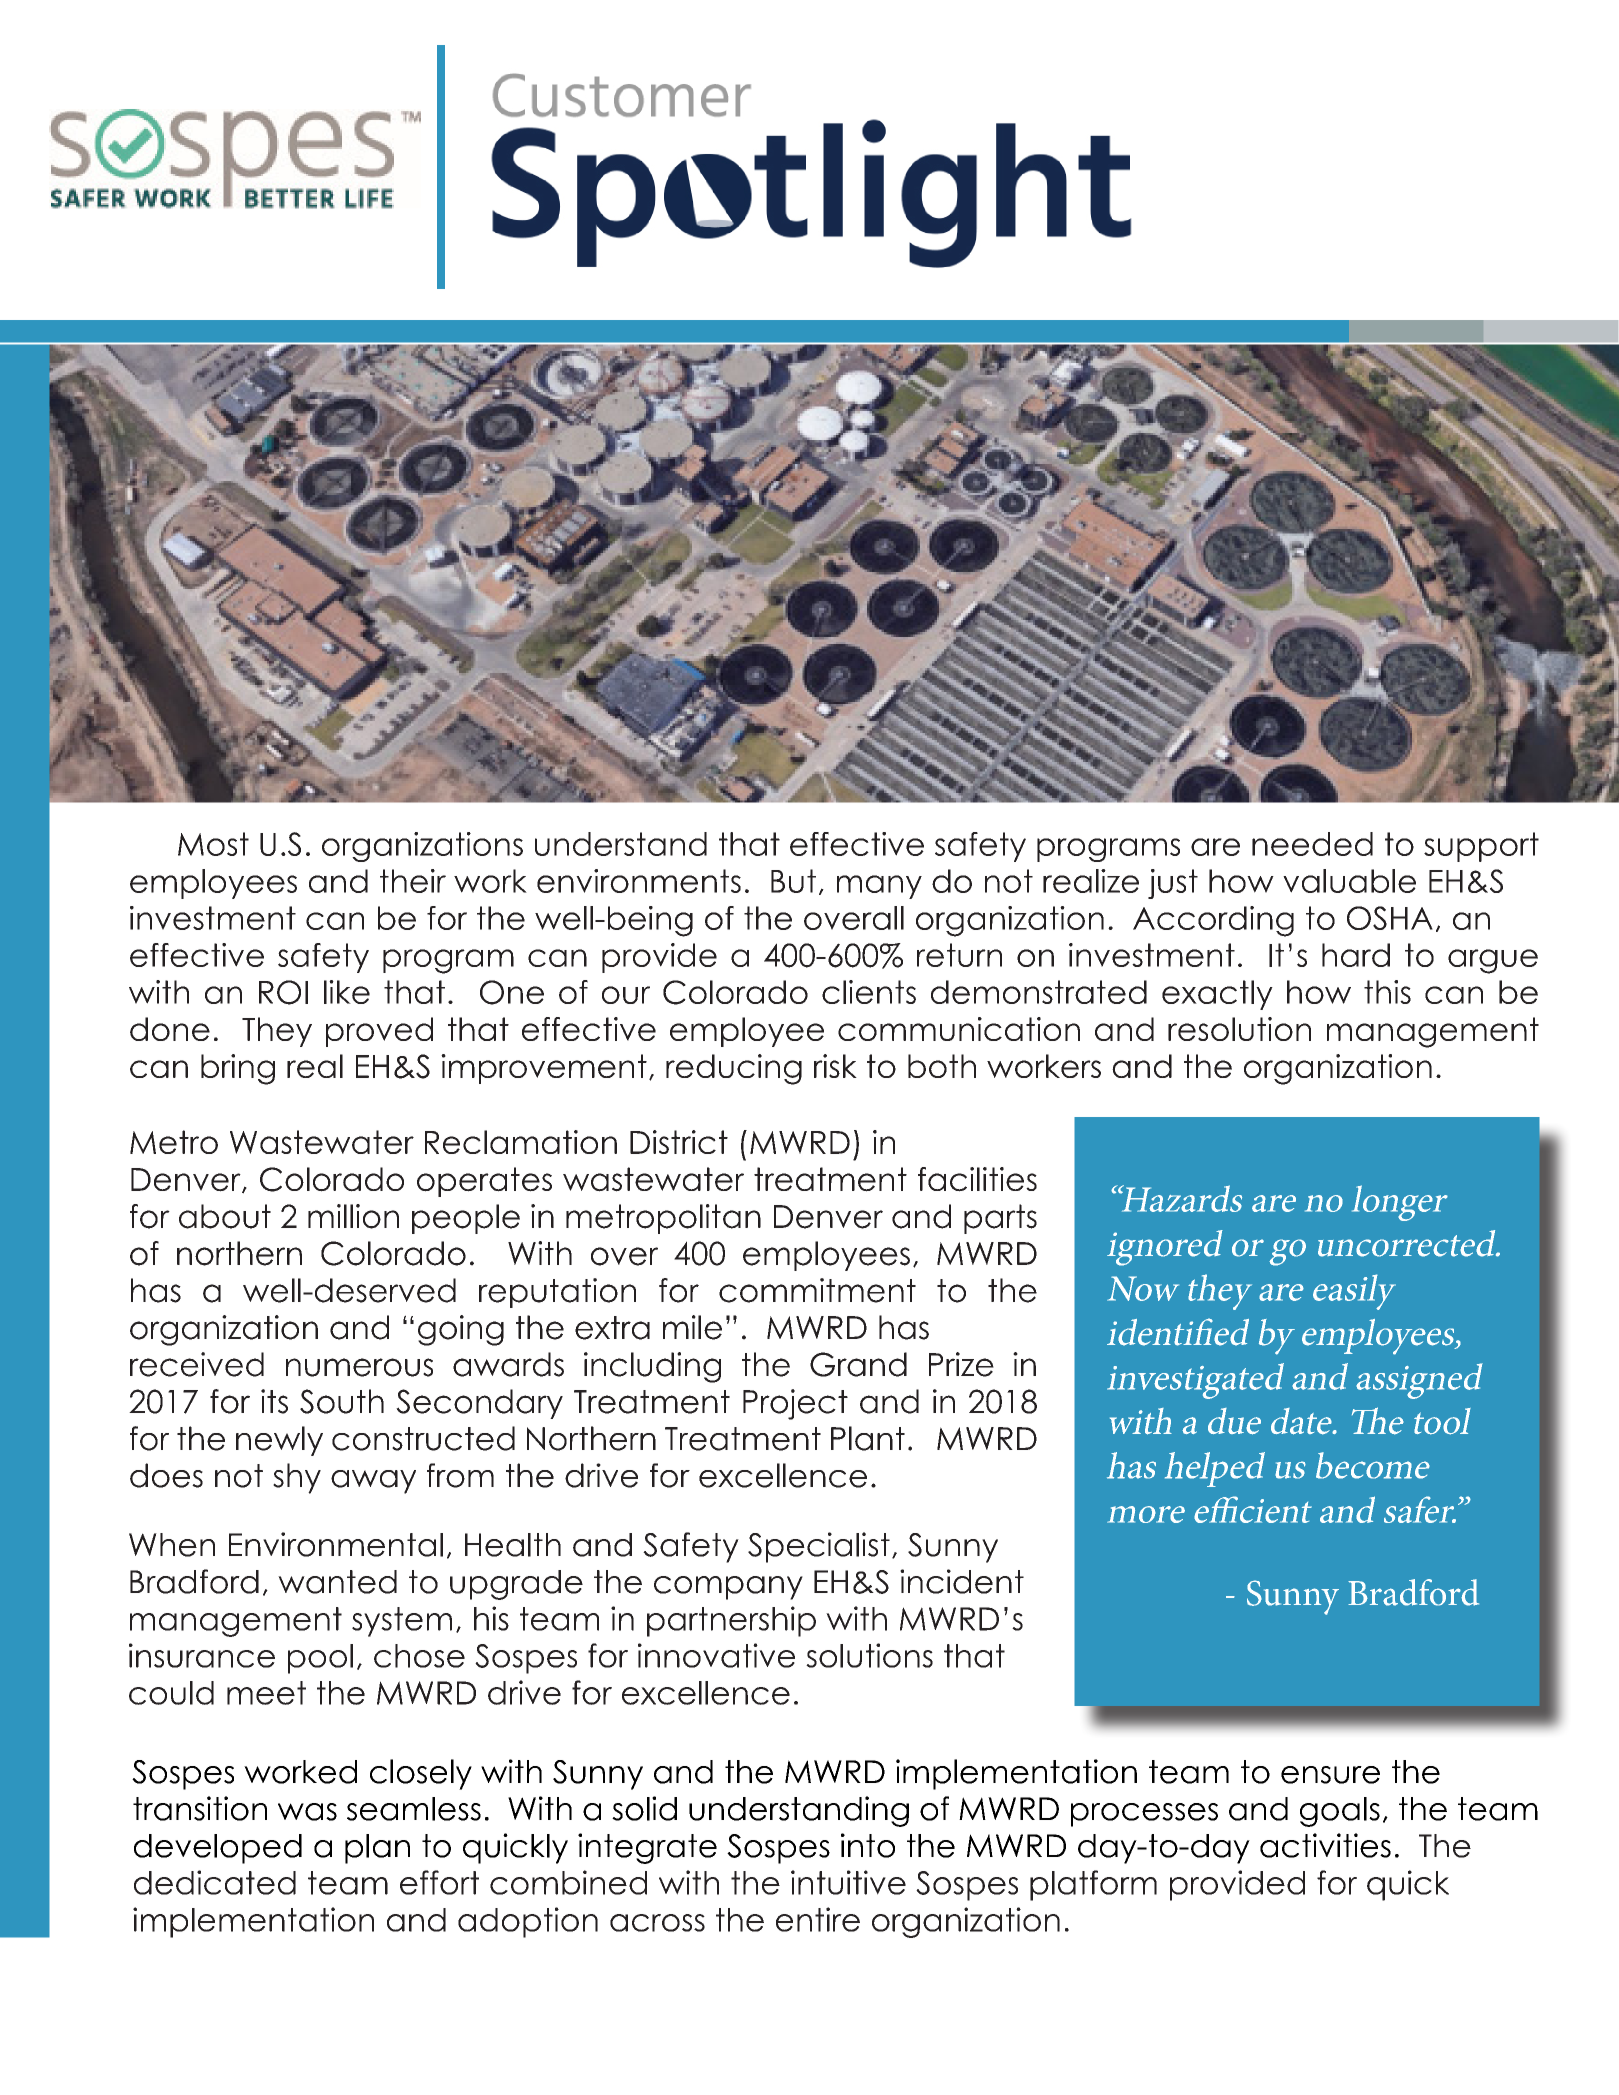 The image size is (1619, 2095). I want to click on Grand, so click(858, 1364).
